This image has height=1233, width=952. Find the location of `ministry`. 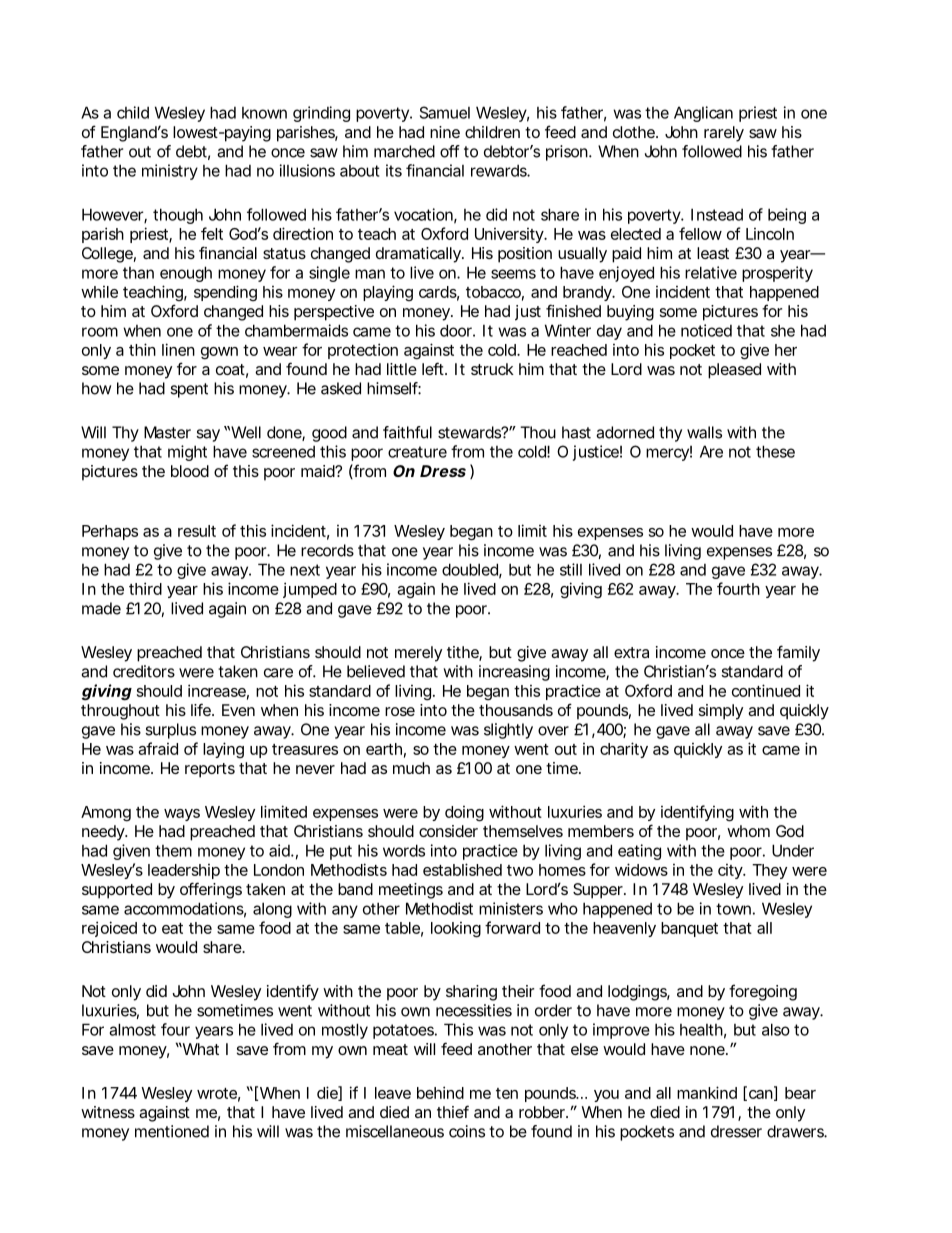

ministry is located at coordinates (170, 172).
